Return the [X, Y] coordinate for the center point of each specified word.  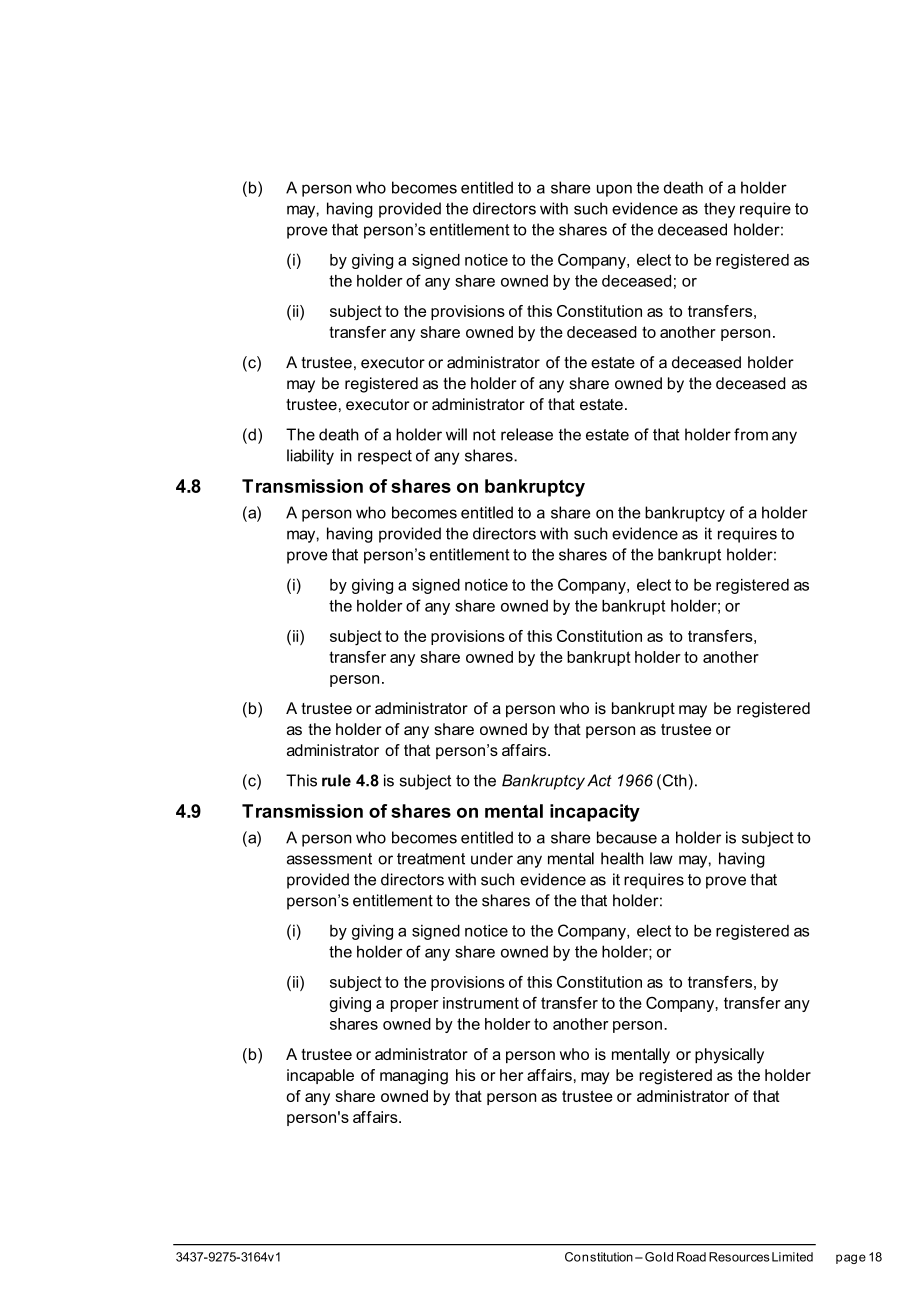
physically [729, 1056]
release [527, 434]
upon [614, 190]
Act [599, 780]
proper [415, 1006]
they [719, 210]
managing [414, 1077]
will [456, 434]
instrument [481, 1003]
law [661, 858]
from [751, 434]
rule [336, 780]
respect [385, 457]
